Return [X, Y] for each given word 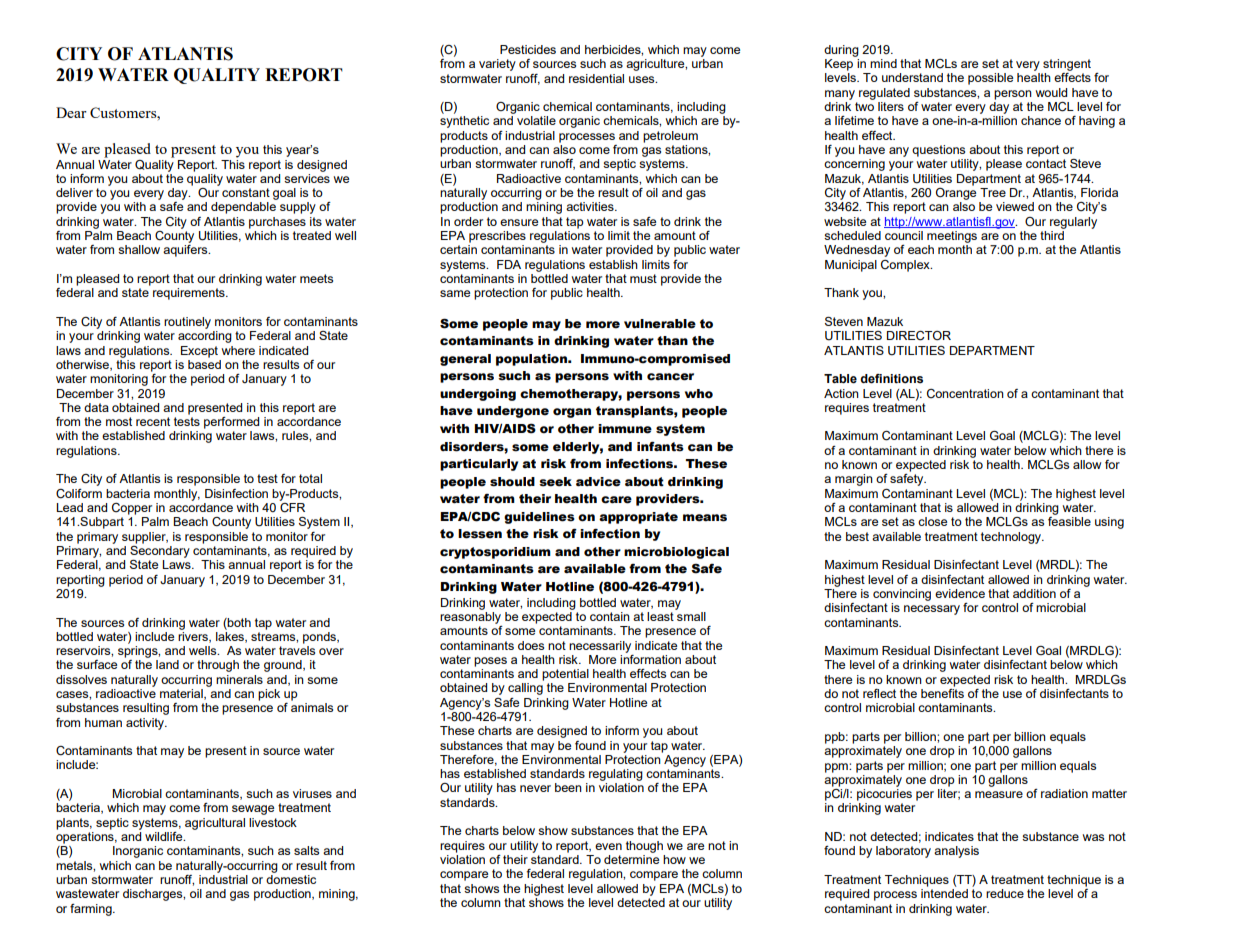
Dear [71, 112]
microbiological [676, 553]
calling [525, 689]
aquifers [186, 251]
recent [153, 421]
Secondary [160, 550]
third [1052, 235]
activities [591, 206]
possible [990, 79]
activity [146, 724]
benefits [942, 692]
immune [625, 429]
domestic [291, 878]
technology [1012, 538]
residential [596, 78]
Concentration [965, 394]
